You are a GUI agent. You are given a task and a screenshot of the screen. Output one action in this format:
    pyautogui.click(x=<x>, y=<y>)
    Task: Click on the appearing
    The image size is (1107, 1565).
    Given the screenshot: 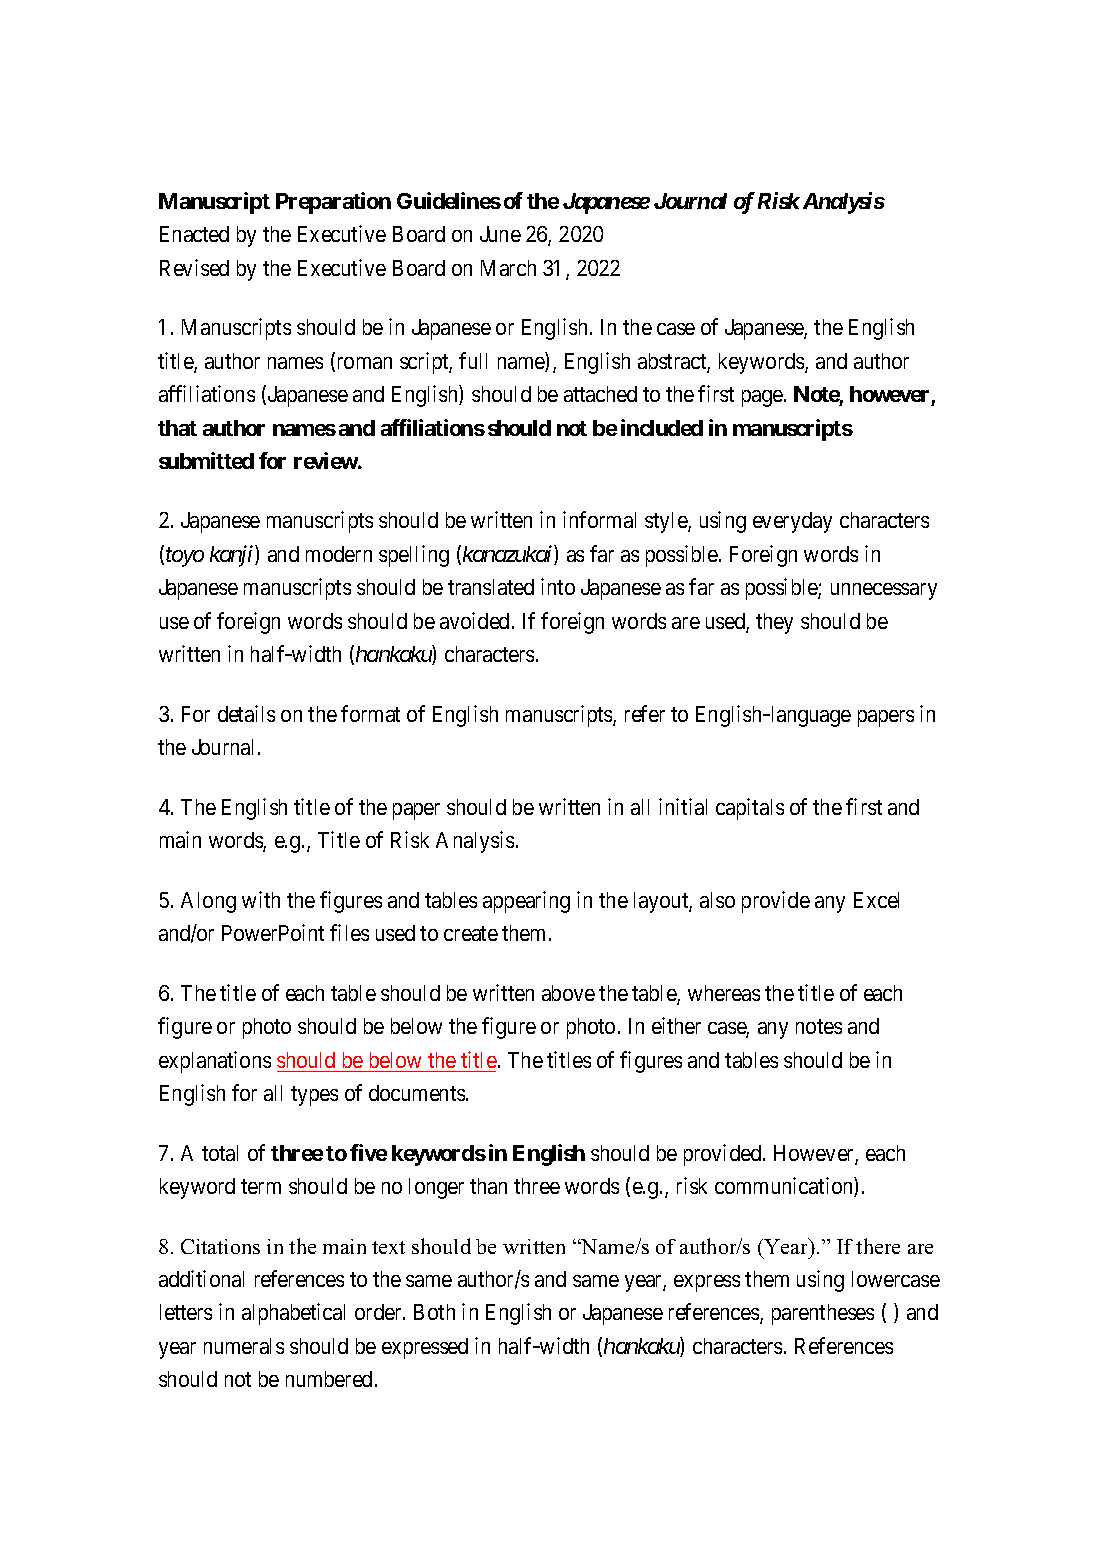 What is the action you would take?
    pyautogui.click(x=526, y=902)
